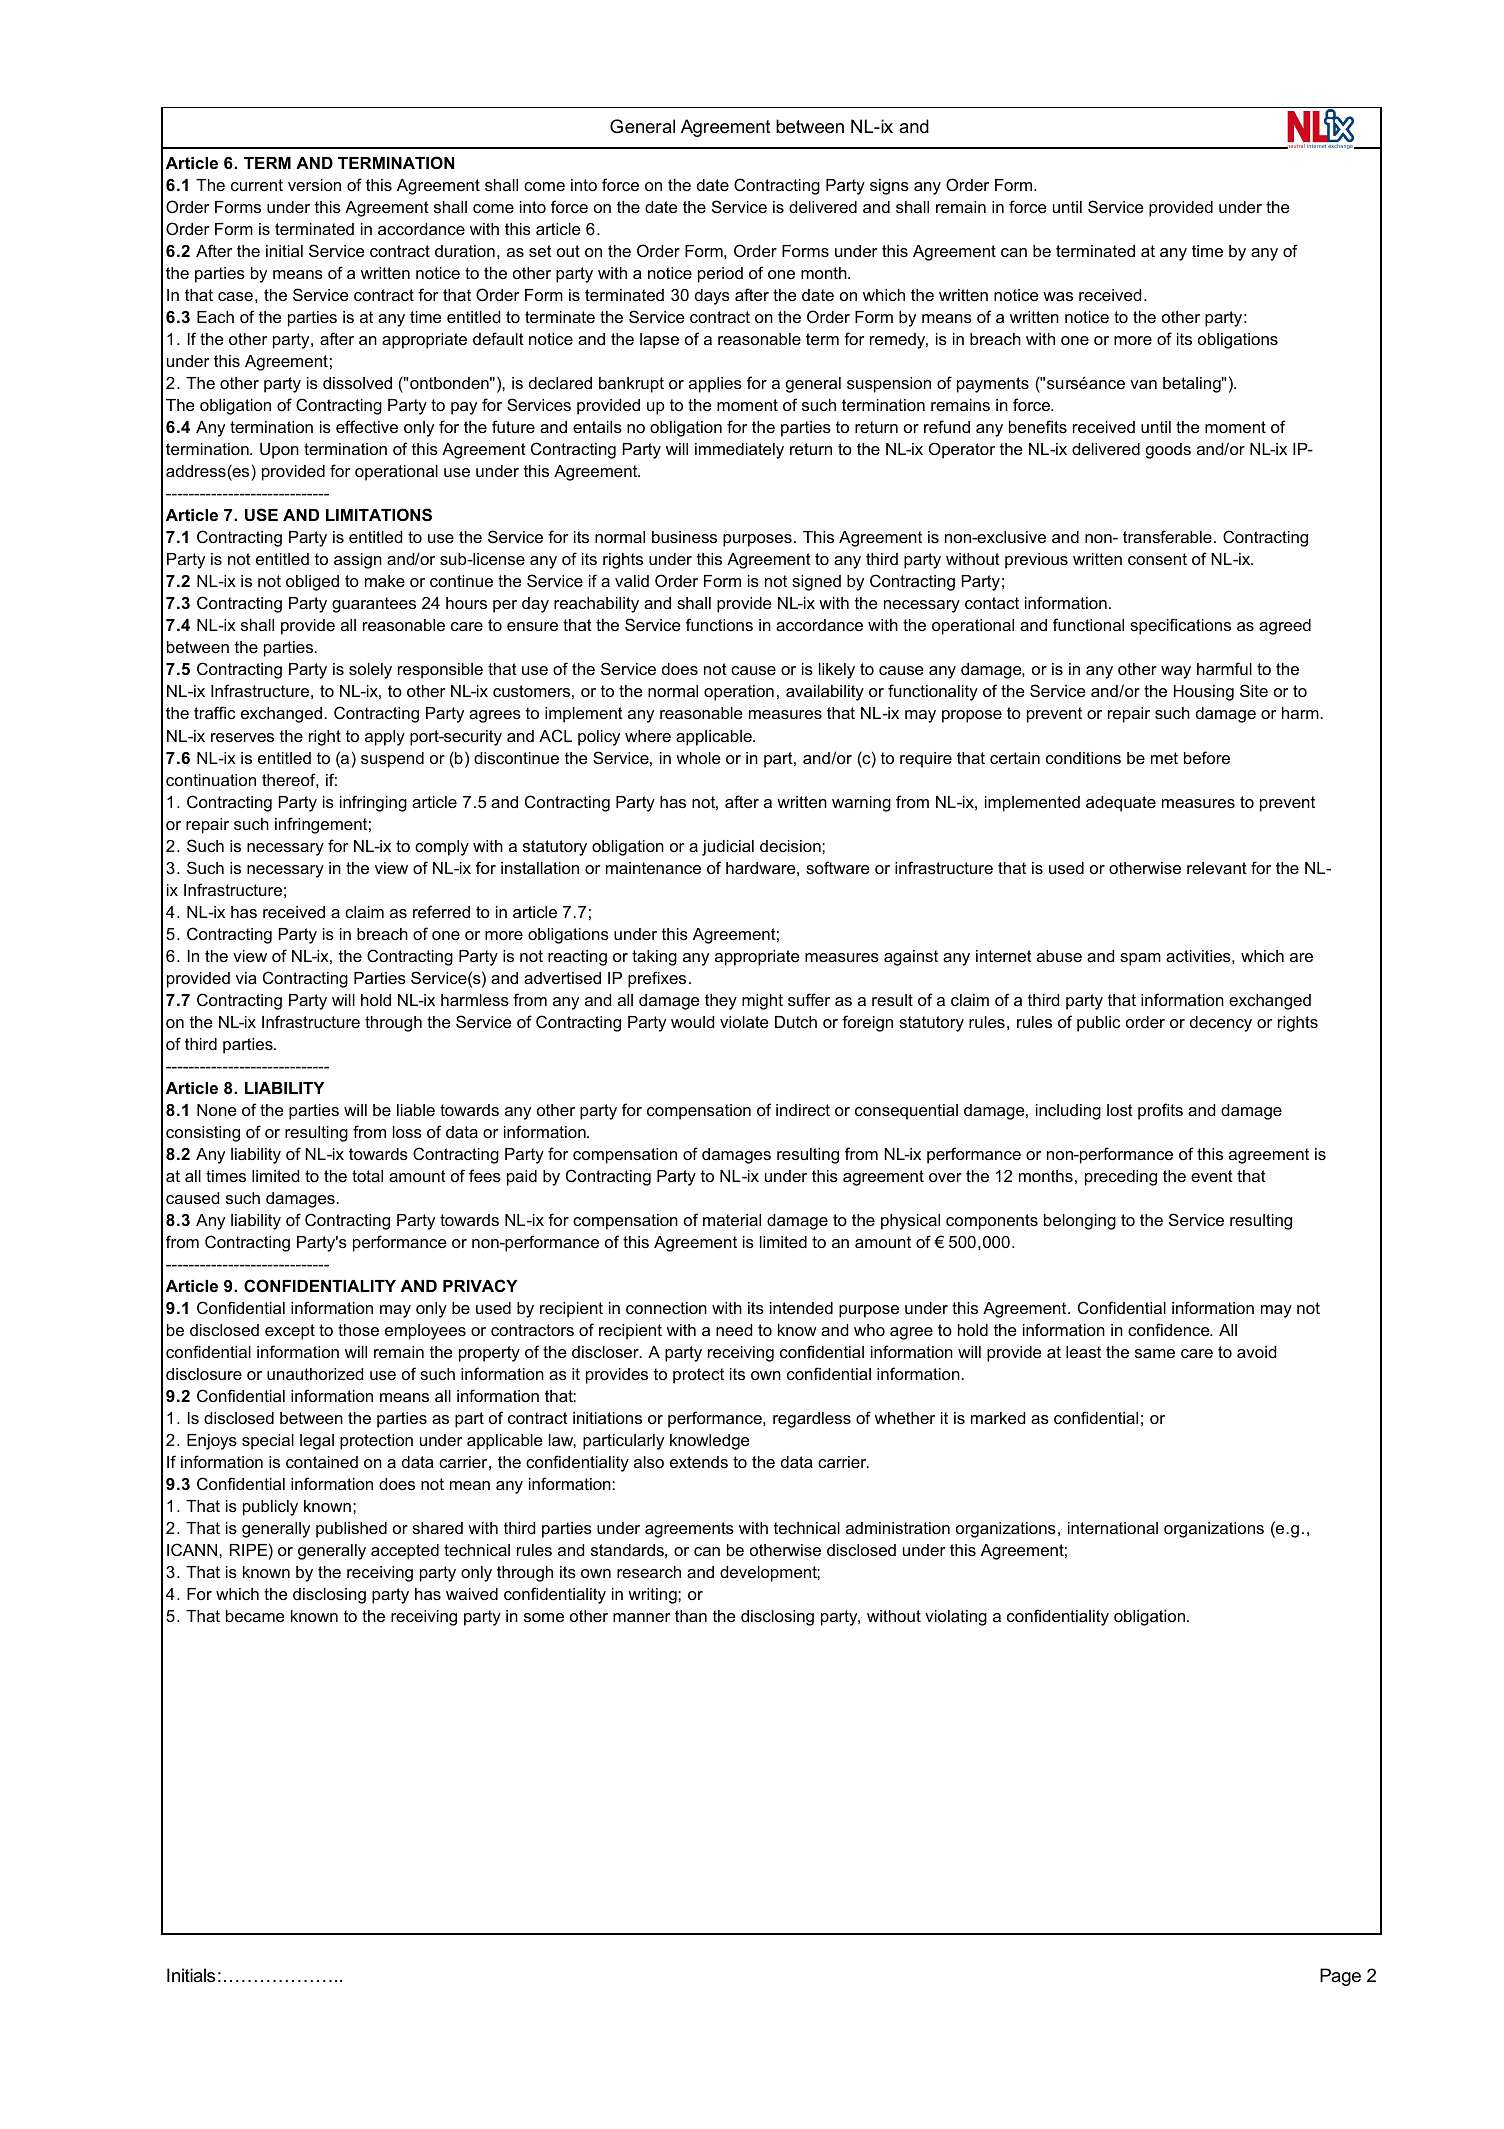 The image size is (1504, 2129). Describe the element at coordinates (255, 1616) in the image. I see `became` at that location.
